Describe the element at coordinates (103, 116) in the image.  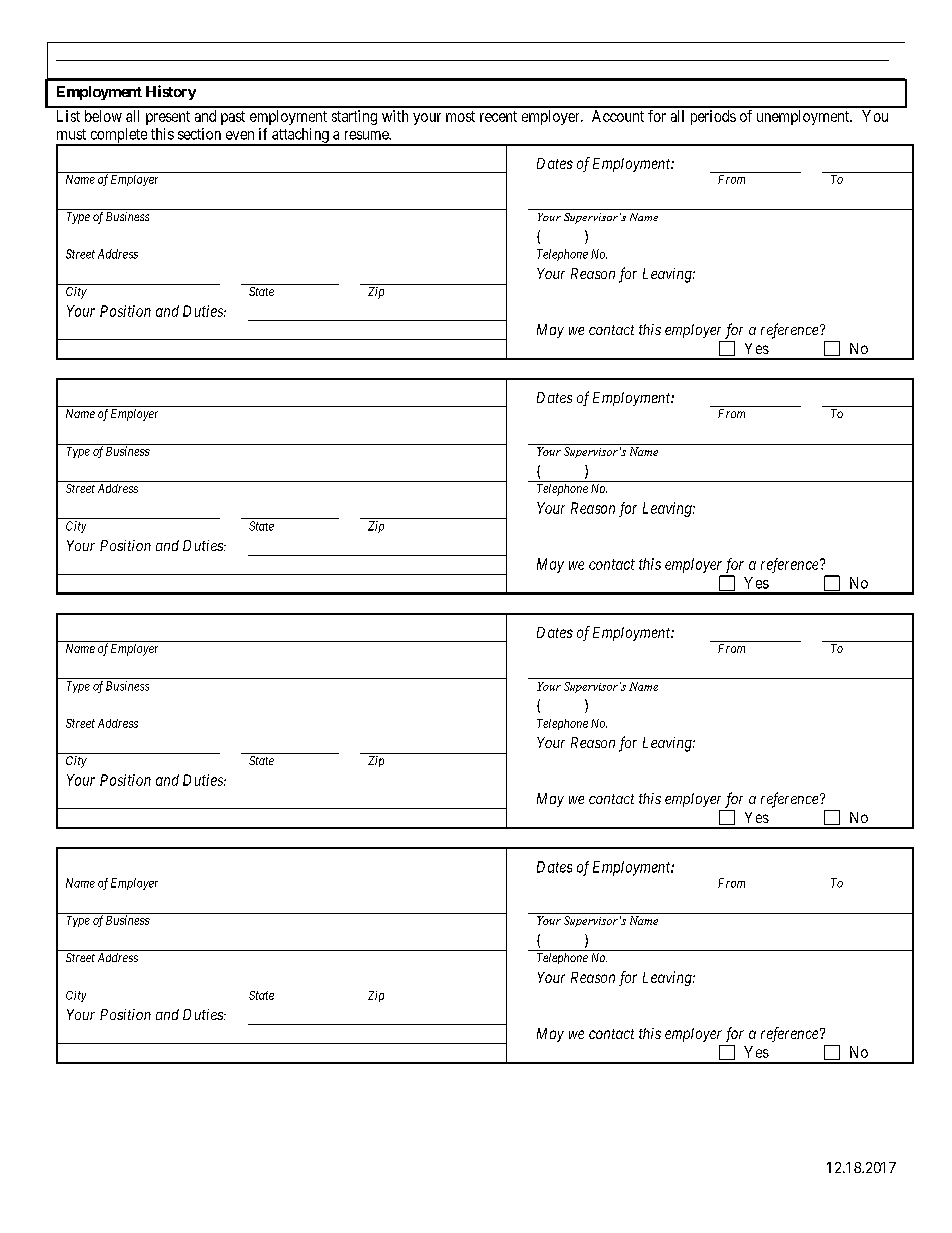
I see `below` at that location.
